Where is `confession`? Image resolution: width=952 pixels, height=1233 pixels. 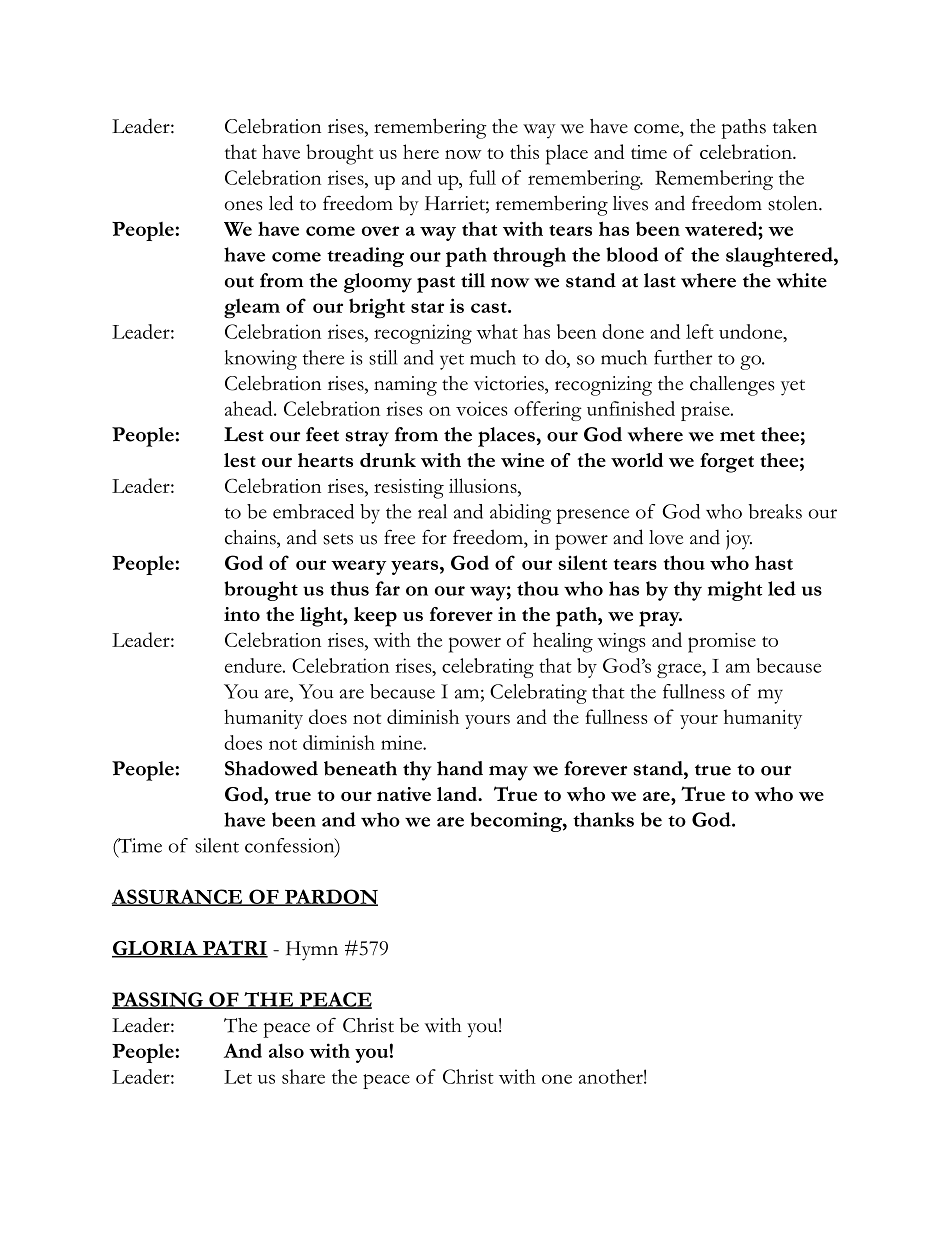 confession is located at coordinates (291, 846).
